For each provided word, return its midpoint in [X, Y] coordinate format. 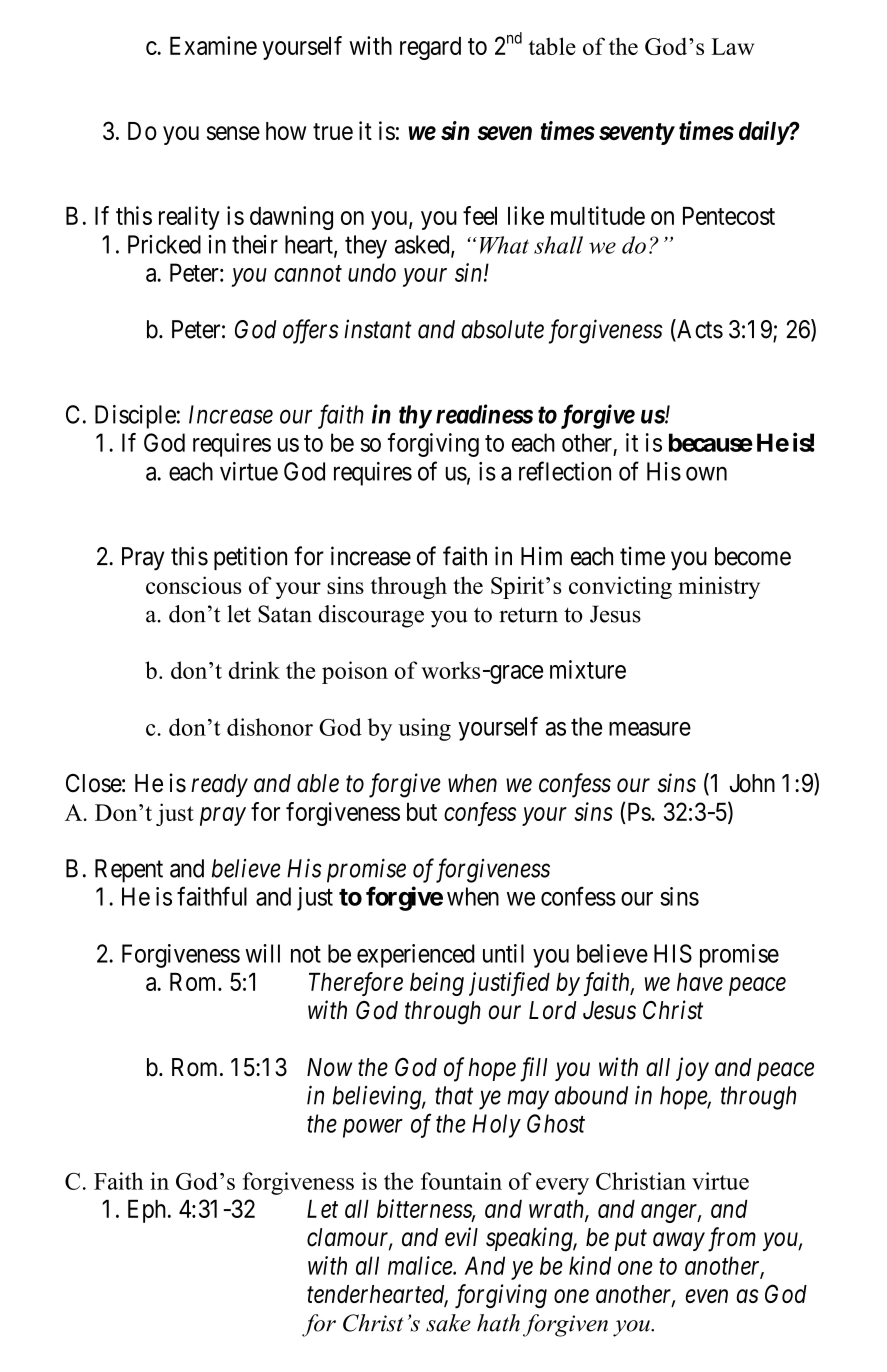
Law [732, 46]
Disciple [135, 417]
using [424, 729]
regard [430, 48]
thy [415, 417]
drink [254, 670]
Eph [148, 1211]
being [437, 984]
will [262, 953]
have [700, 982]
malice [421, 1265]
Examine [213, 45]
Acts [699, 330]
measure [650, 729]
